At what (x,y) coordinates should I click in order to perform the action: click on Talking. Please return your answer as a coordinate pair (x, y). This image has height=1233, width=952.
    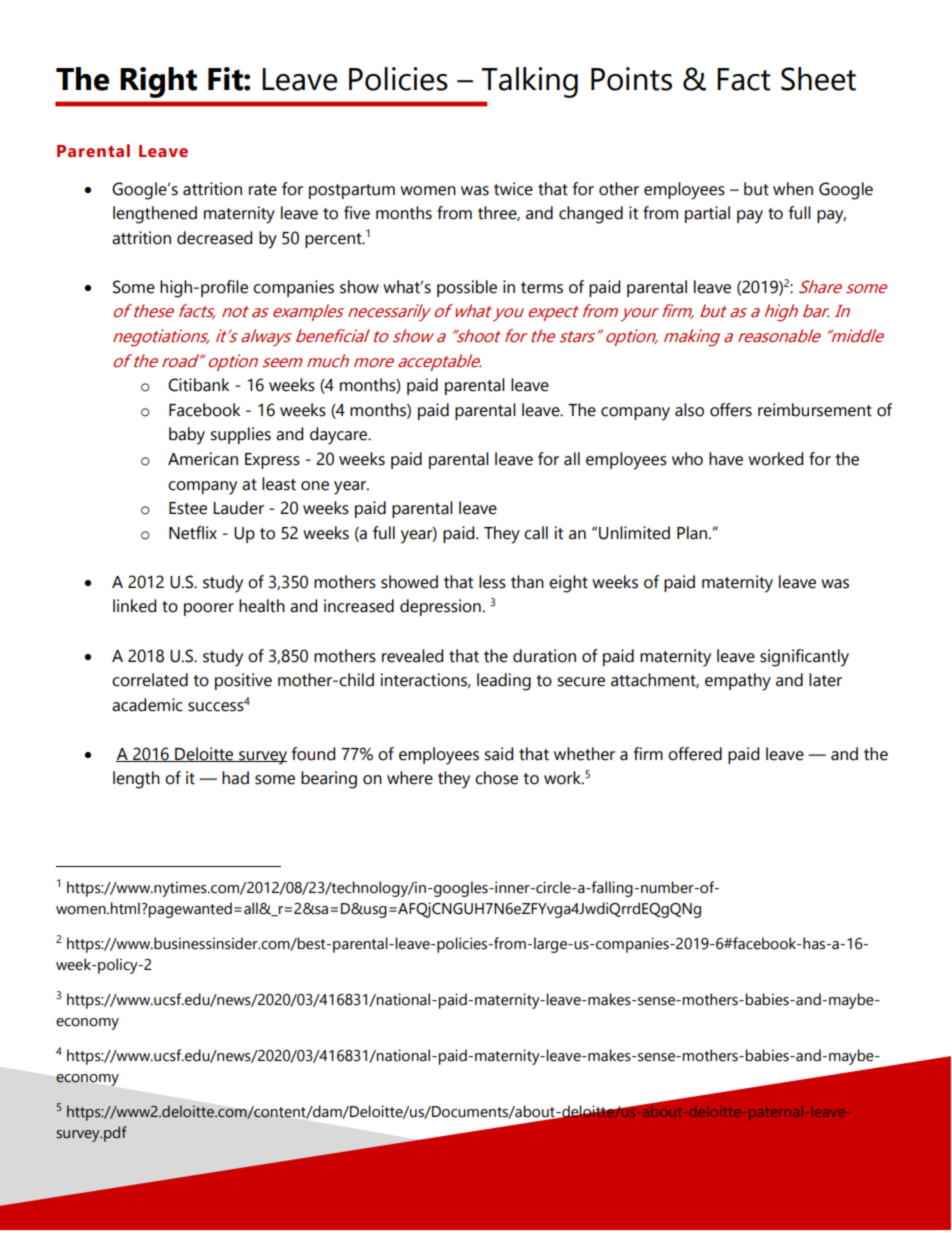
    Looking at the image, I should click on (530, 82).
